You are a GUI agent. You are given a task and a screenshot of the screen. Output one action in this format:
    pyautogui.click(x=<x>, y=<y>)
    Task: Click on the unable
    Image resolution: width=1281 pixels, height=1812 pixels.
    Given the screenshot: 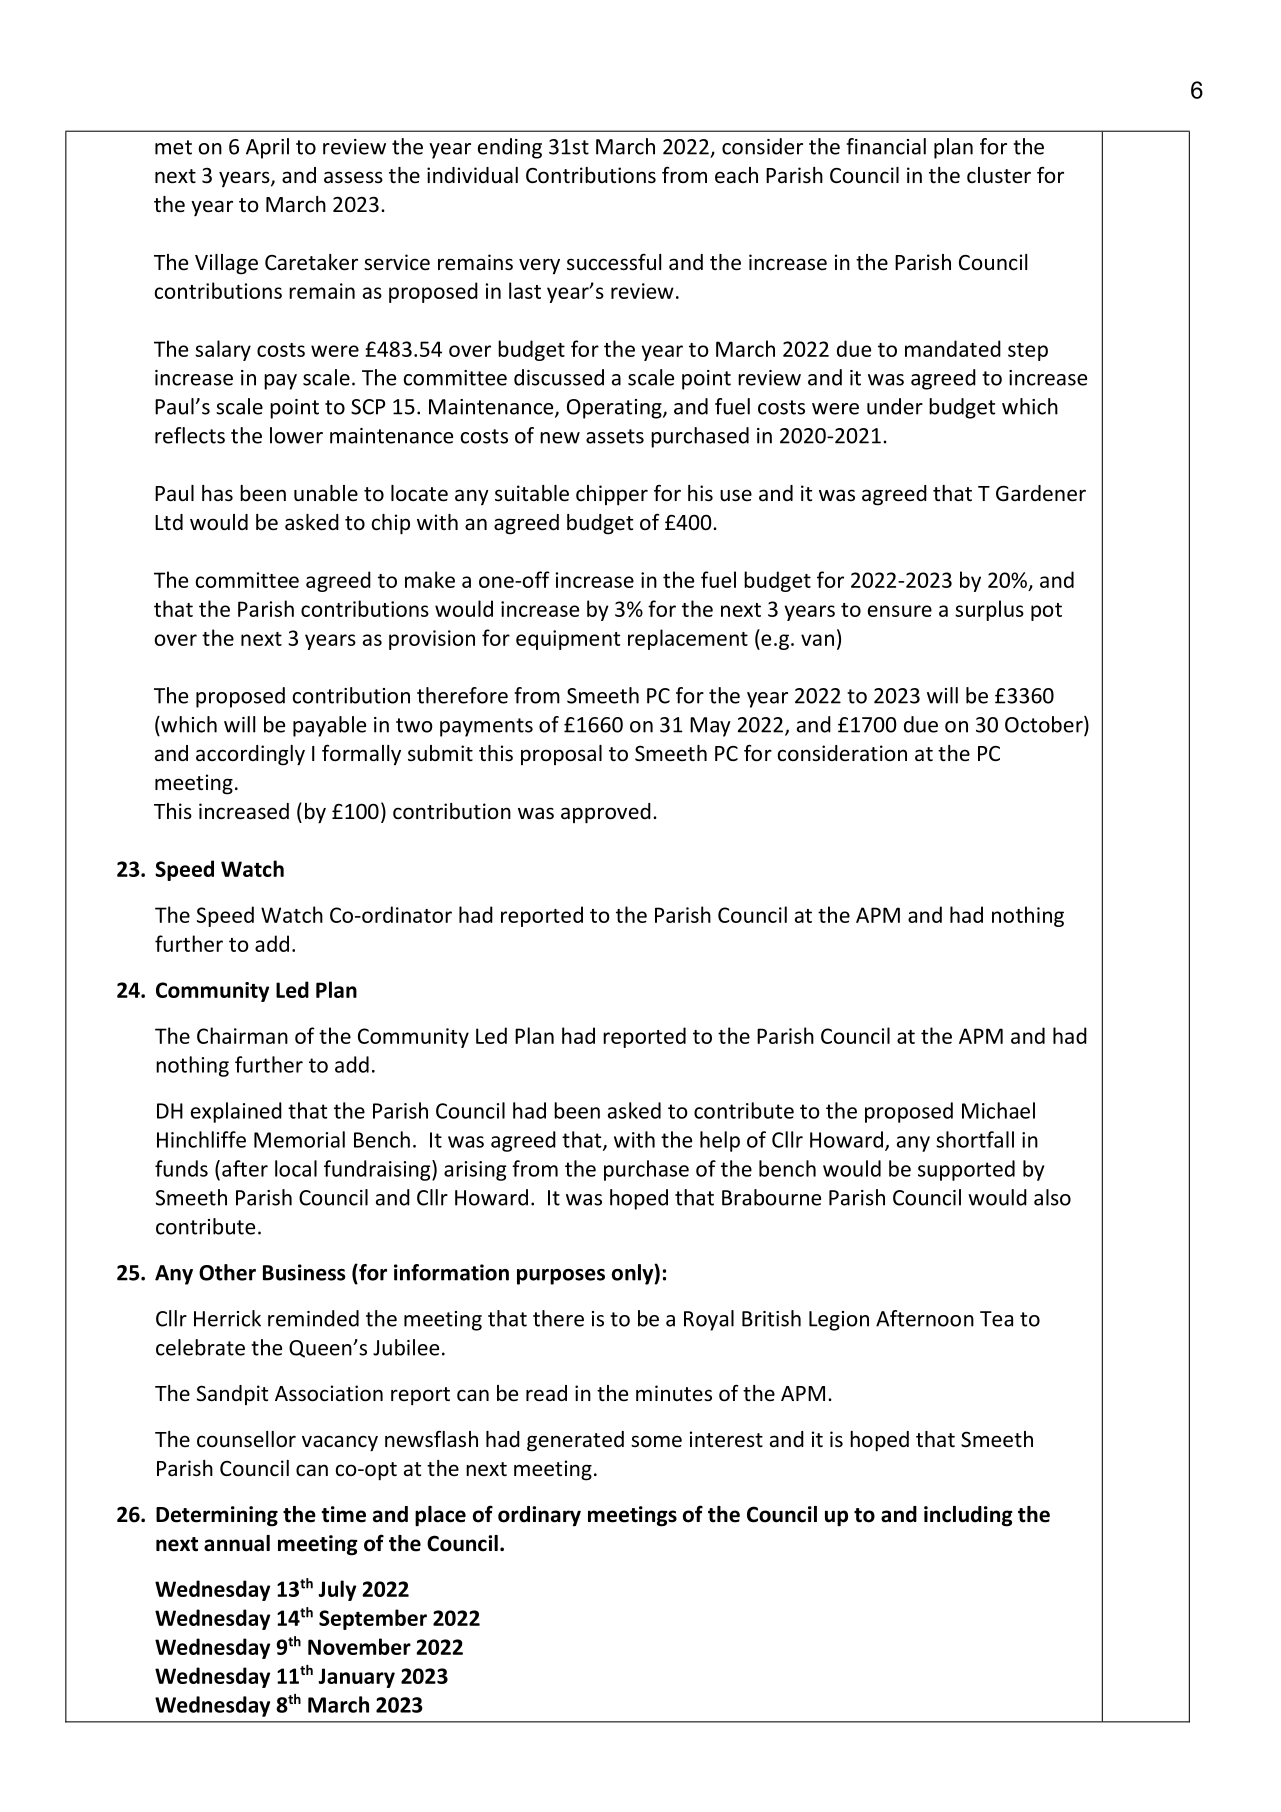 What is the action you would take?
    pyautogui.click(x=326, y=493)
